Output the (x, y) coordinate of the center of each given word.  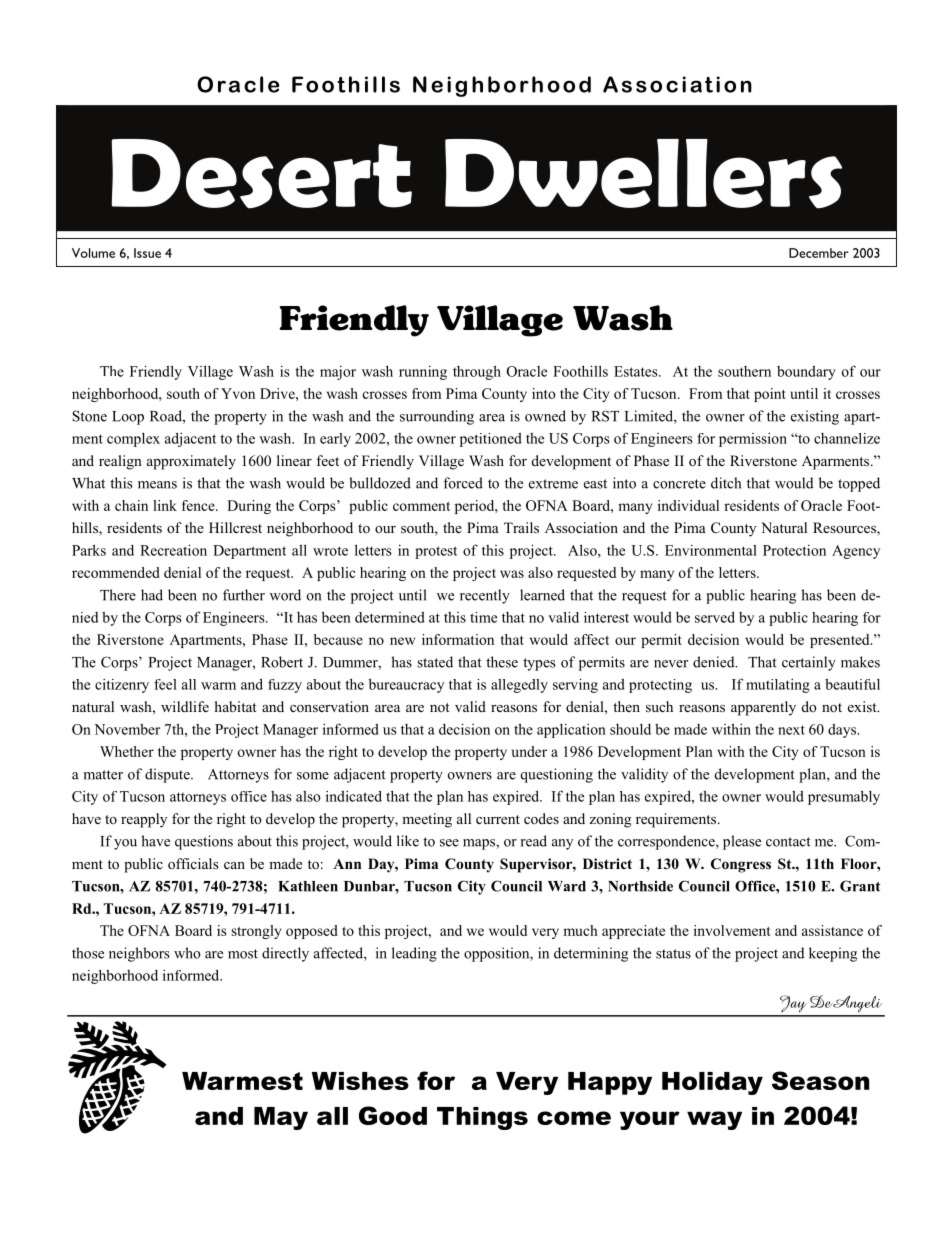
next (791, 730)
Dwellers (643, 174)
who (187, 953)
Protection (794, 550)
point (770, 395)
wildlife (185, 706)
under (529, 751)
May (281, 1118)
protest (436, 552)
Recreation (173, 550)
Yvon (238, 393)
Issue (147, 253)
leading (414, 954)
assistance (832, 930)
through (477, 372)
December (819, 253)
